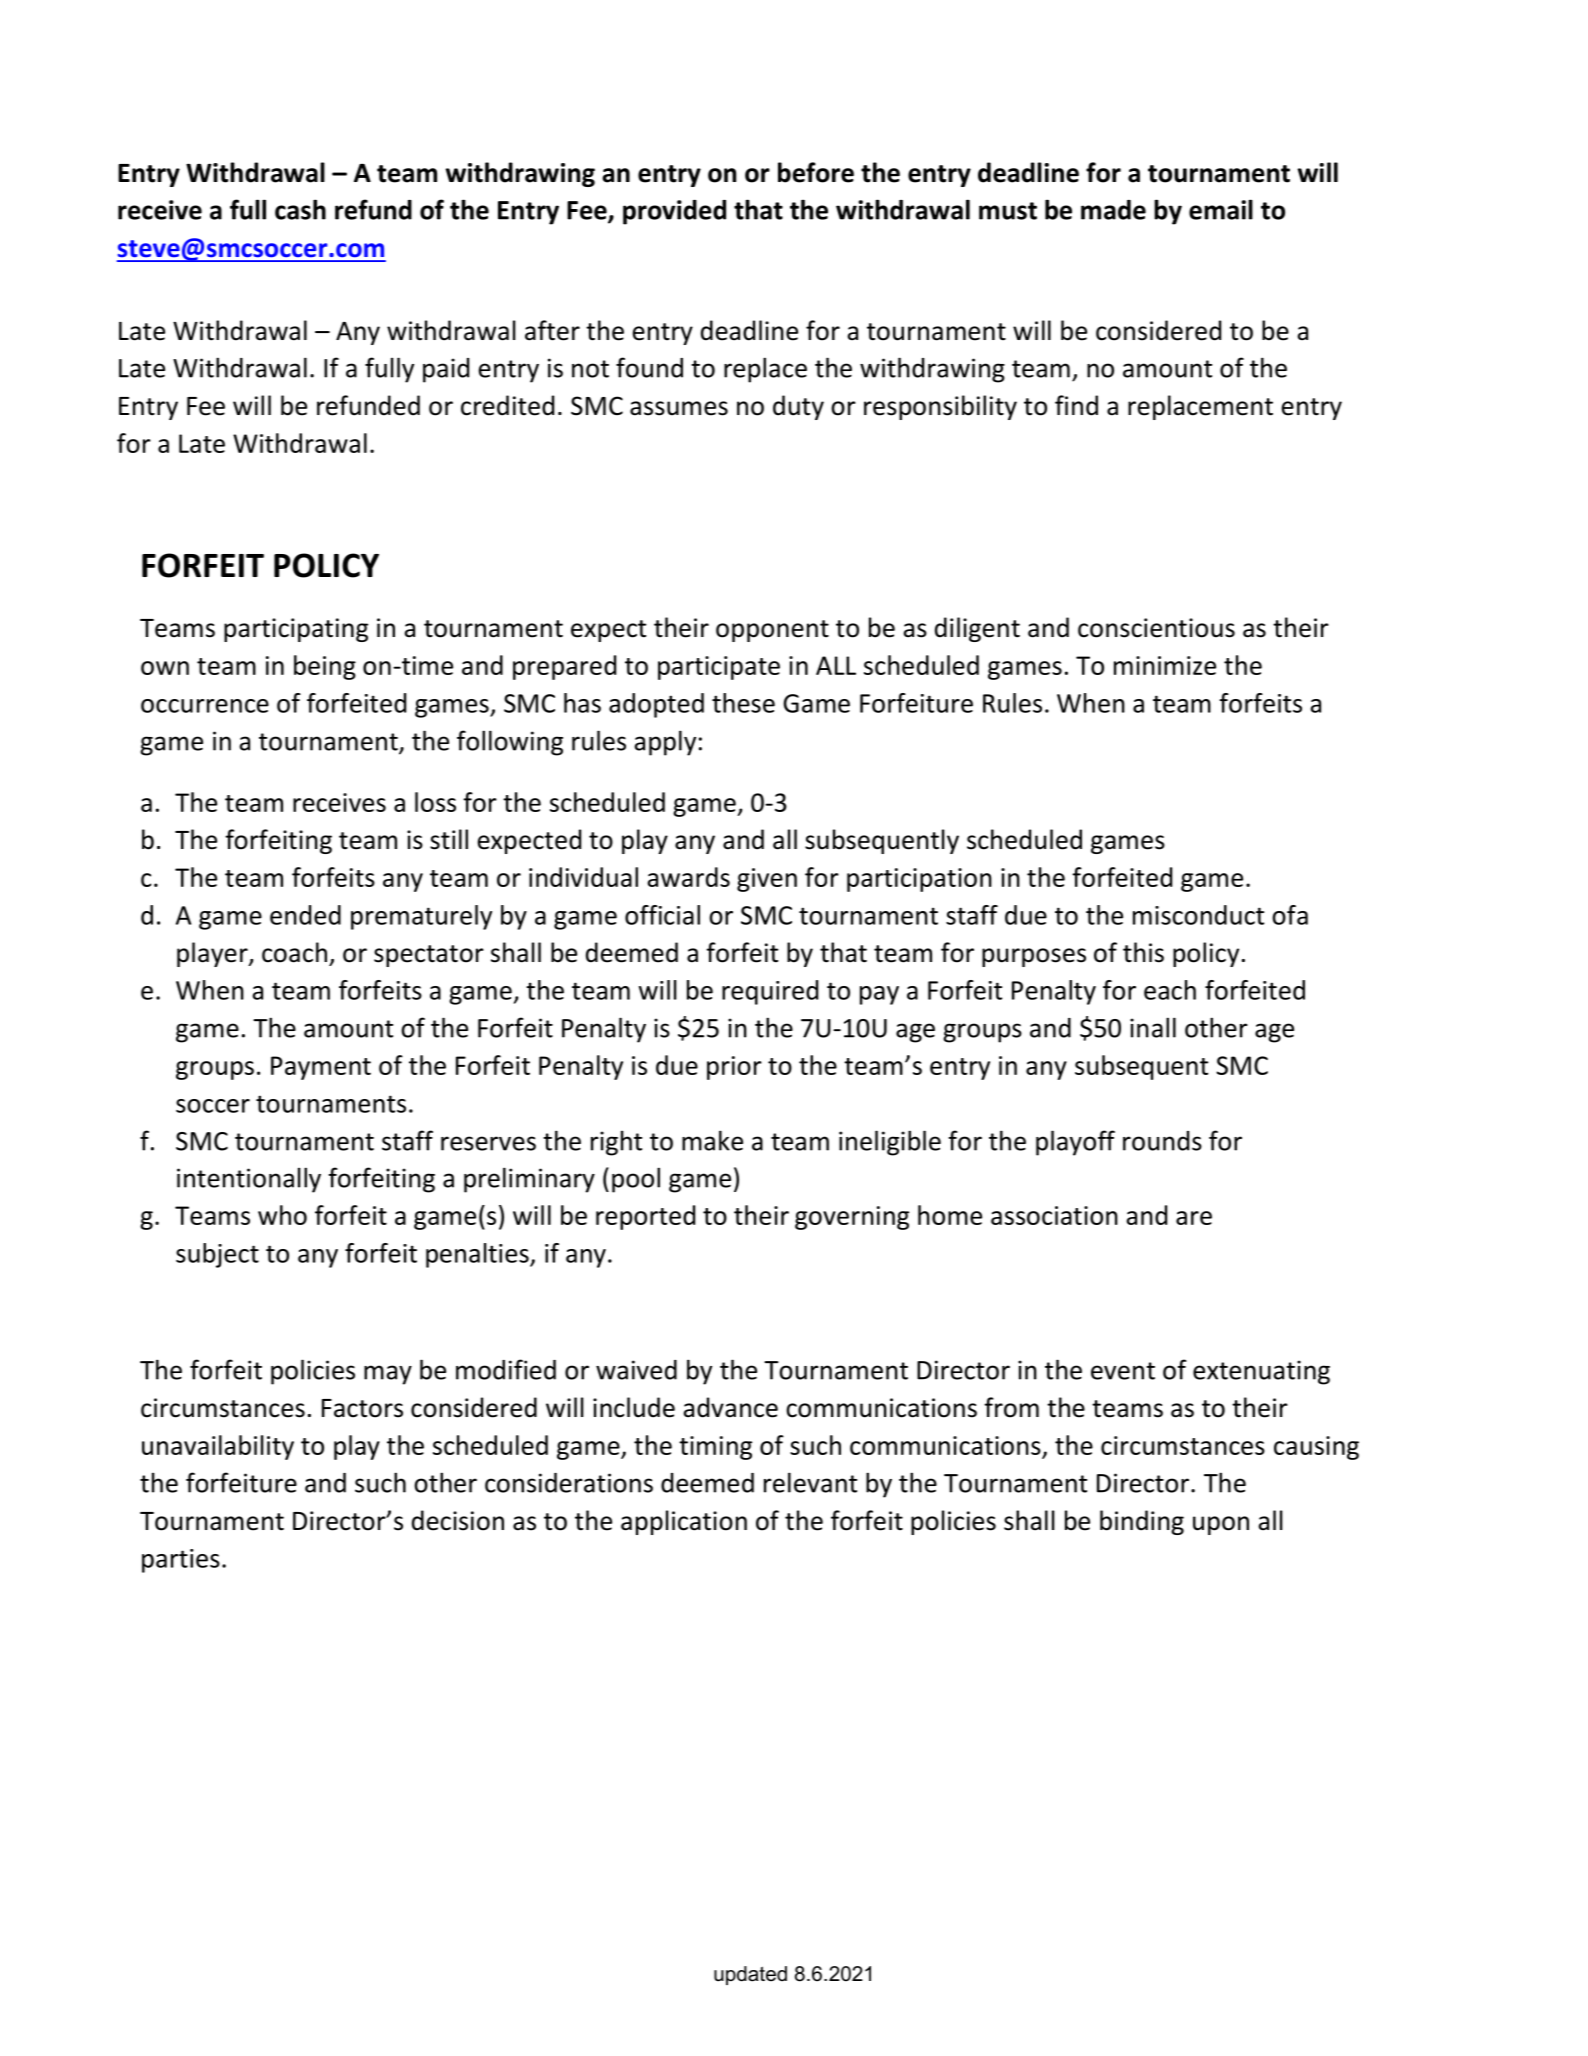 The width and height of the screenshot is (1588, 2056). What do you see at coordinates (1142, 1522) in the screenshot?
I see `binding` at bounding box center [1142, 1522].
